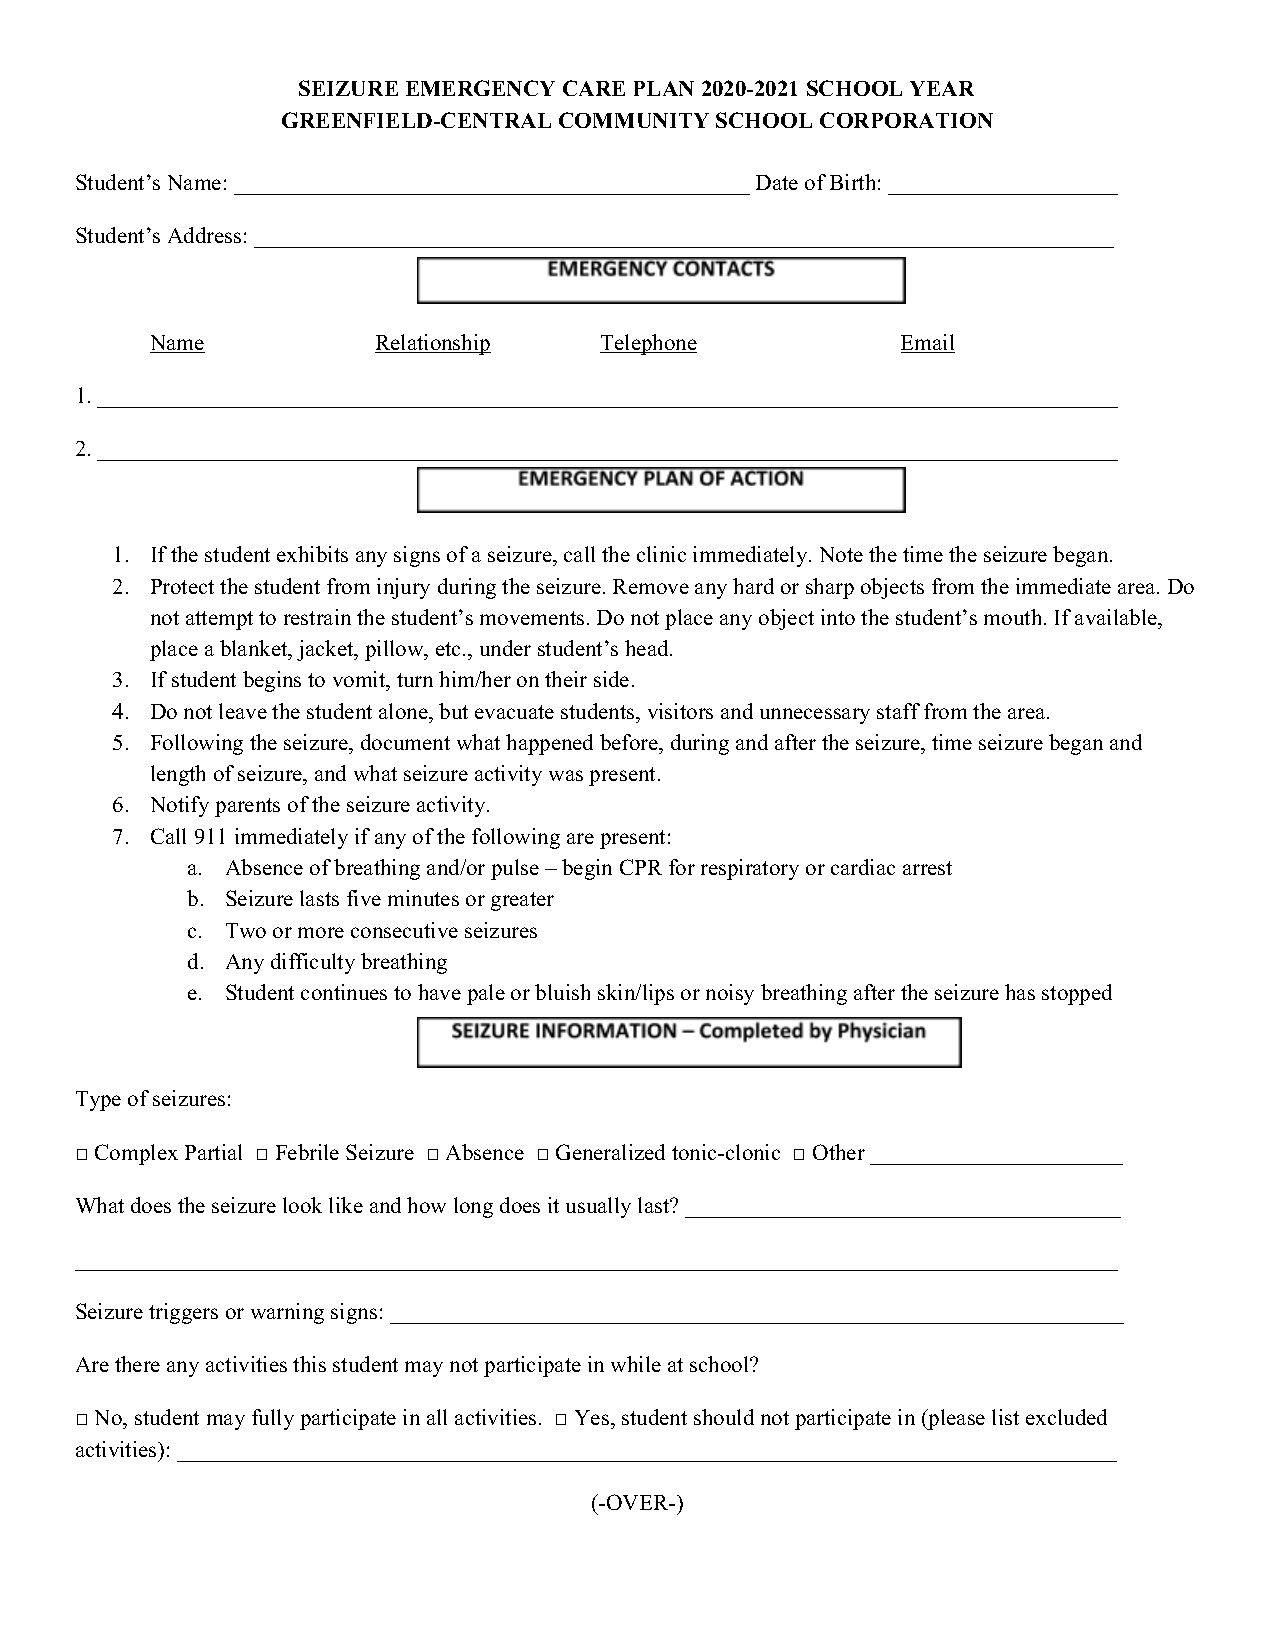 Image resolution: width=1276 pixels, height=1651 pixels. I want to click on has, so click(1020, 992).
